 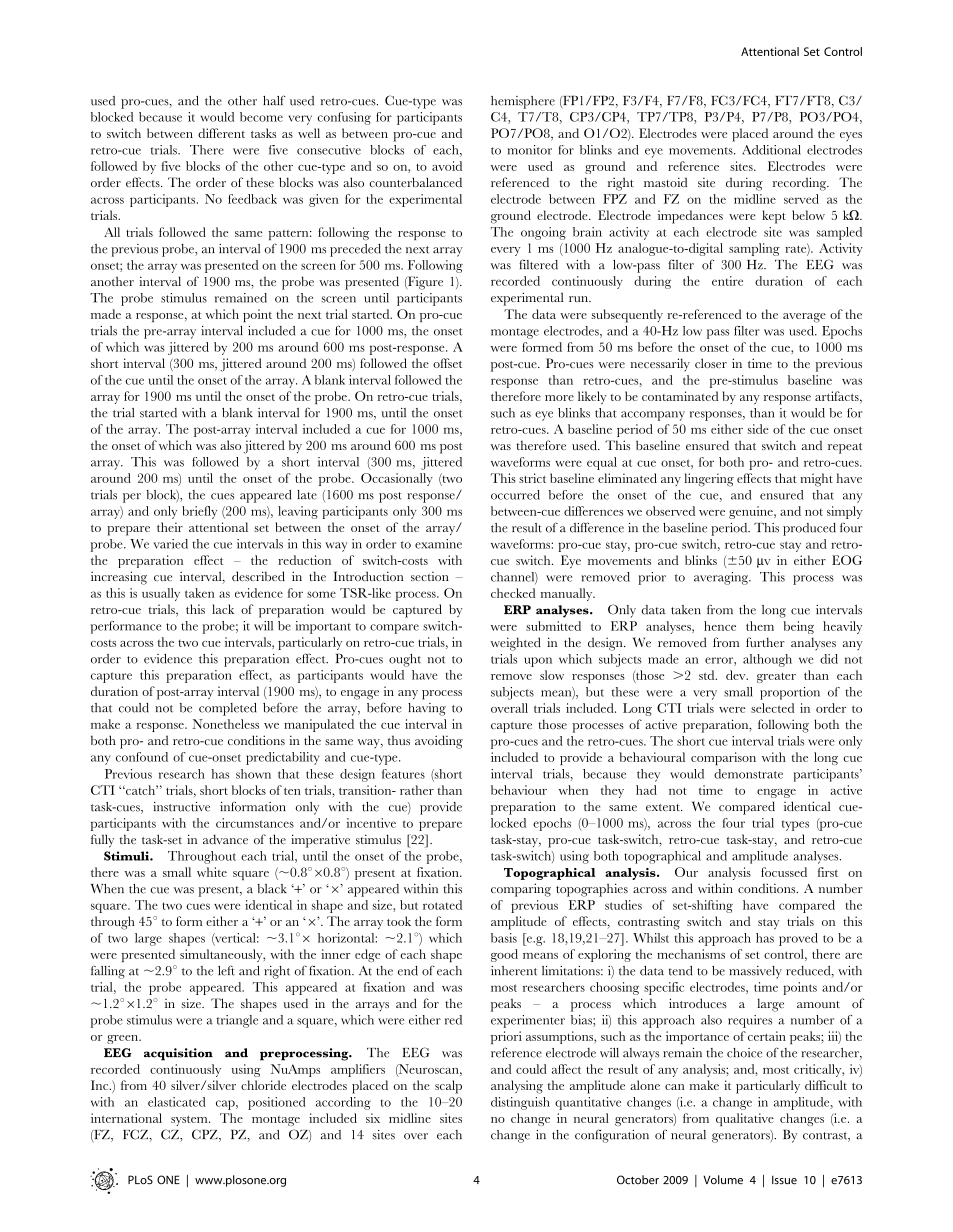 I want to click on weighted, so click(x=516, y=644).
